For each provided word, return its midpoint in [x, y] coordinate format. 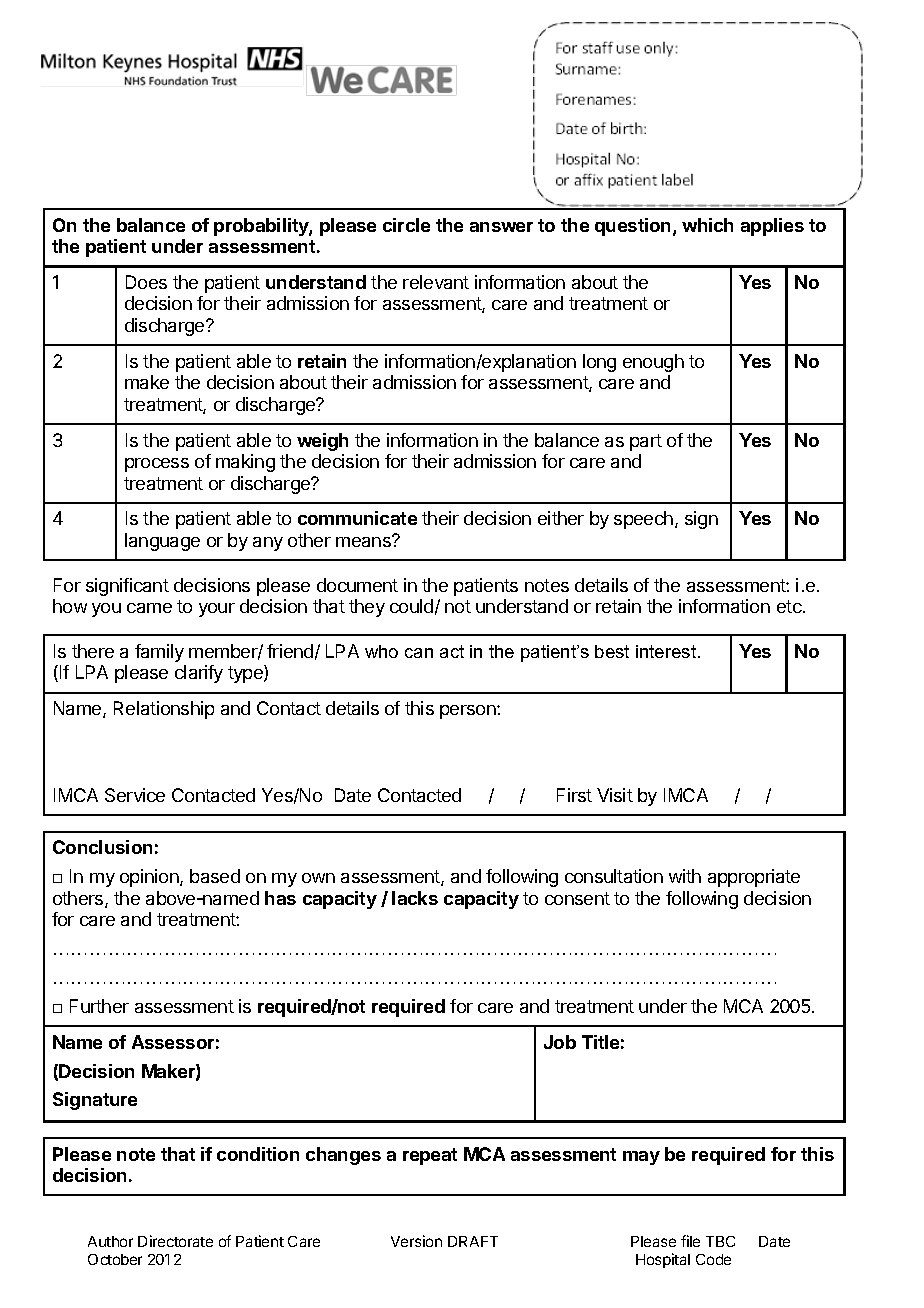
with [685, 876]
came [149, 608]
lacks [415, 898]
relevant [436, 282]
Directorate [175, 1241]
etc [790, 606]
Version [416, 1241]
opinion [150, 878]
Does [146, 282]
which [707, 225]
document [357, 585]
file [690, 1241]
